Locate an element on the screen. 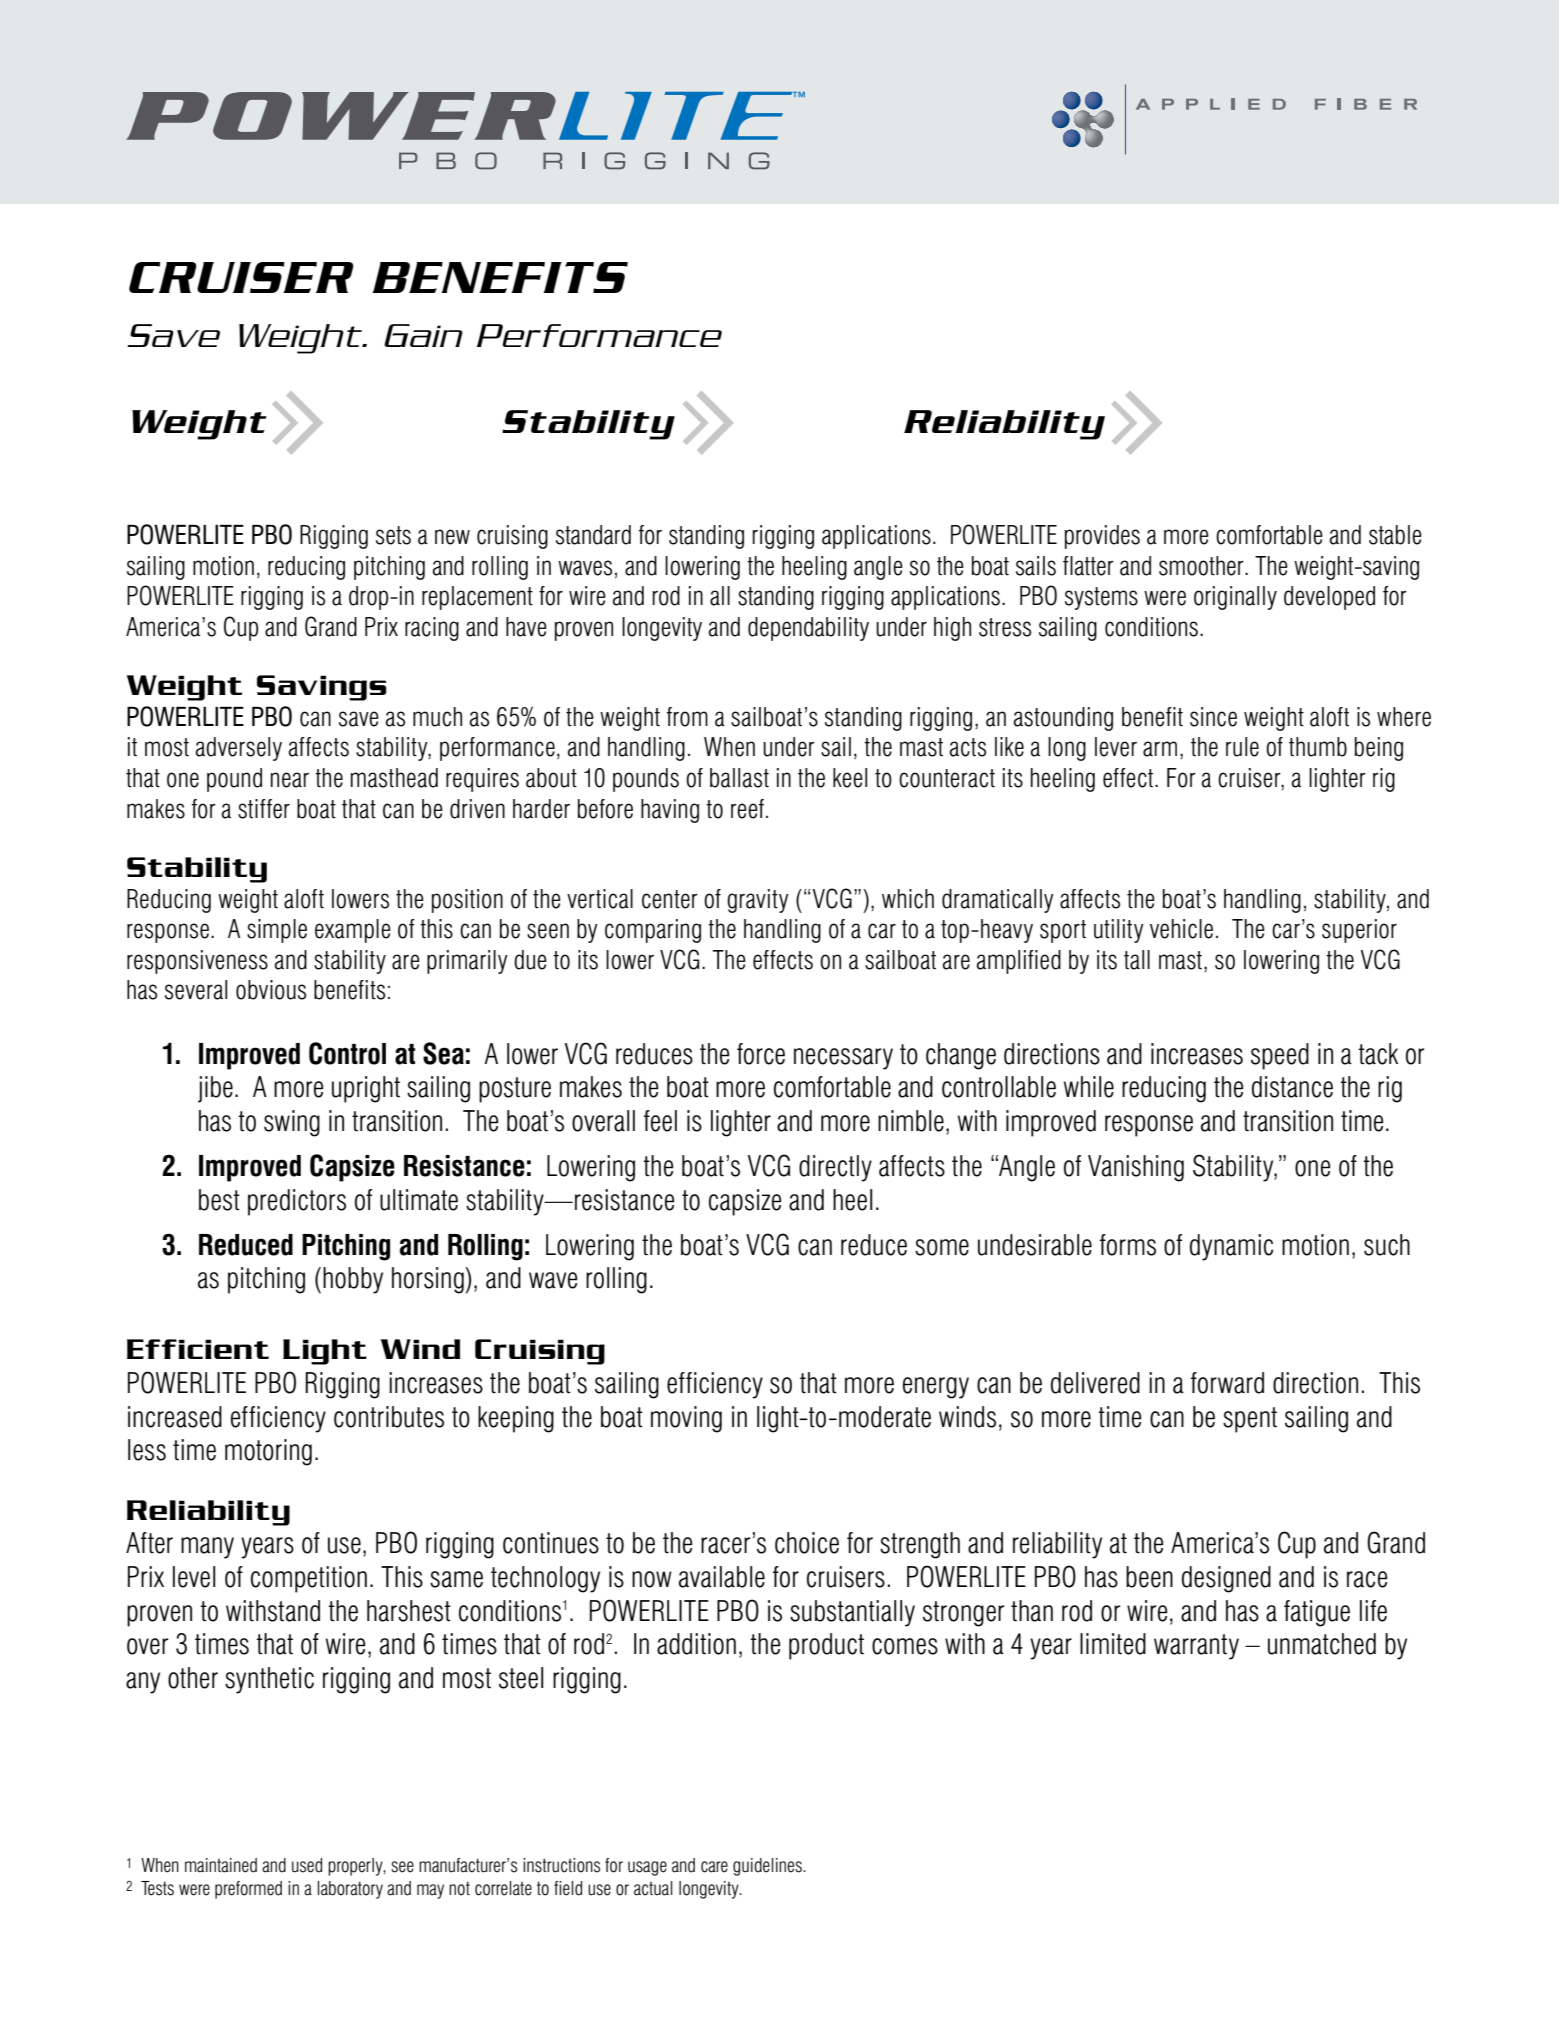  swing is located at coordinates (292, 1123).
